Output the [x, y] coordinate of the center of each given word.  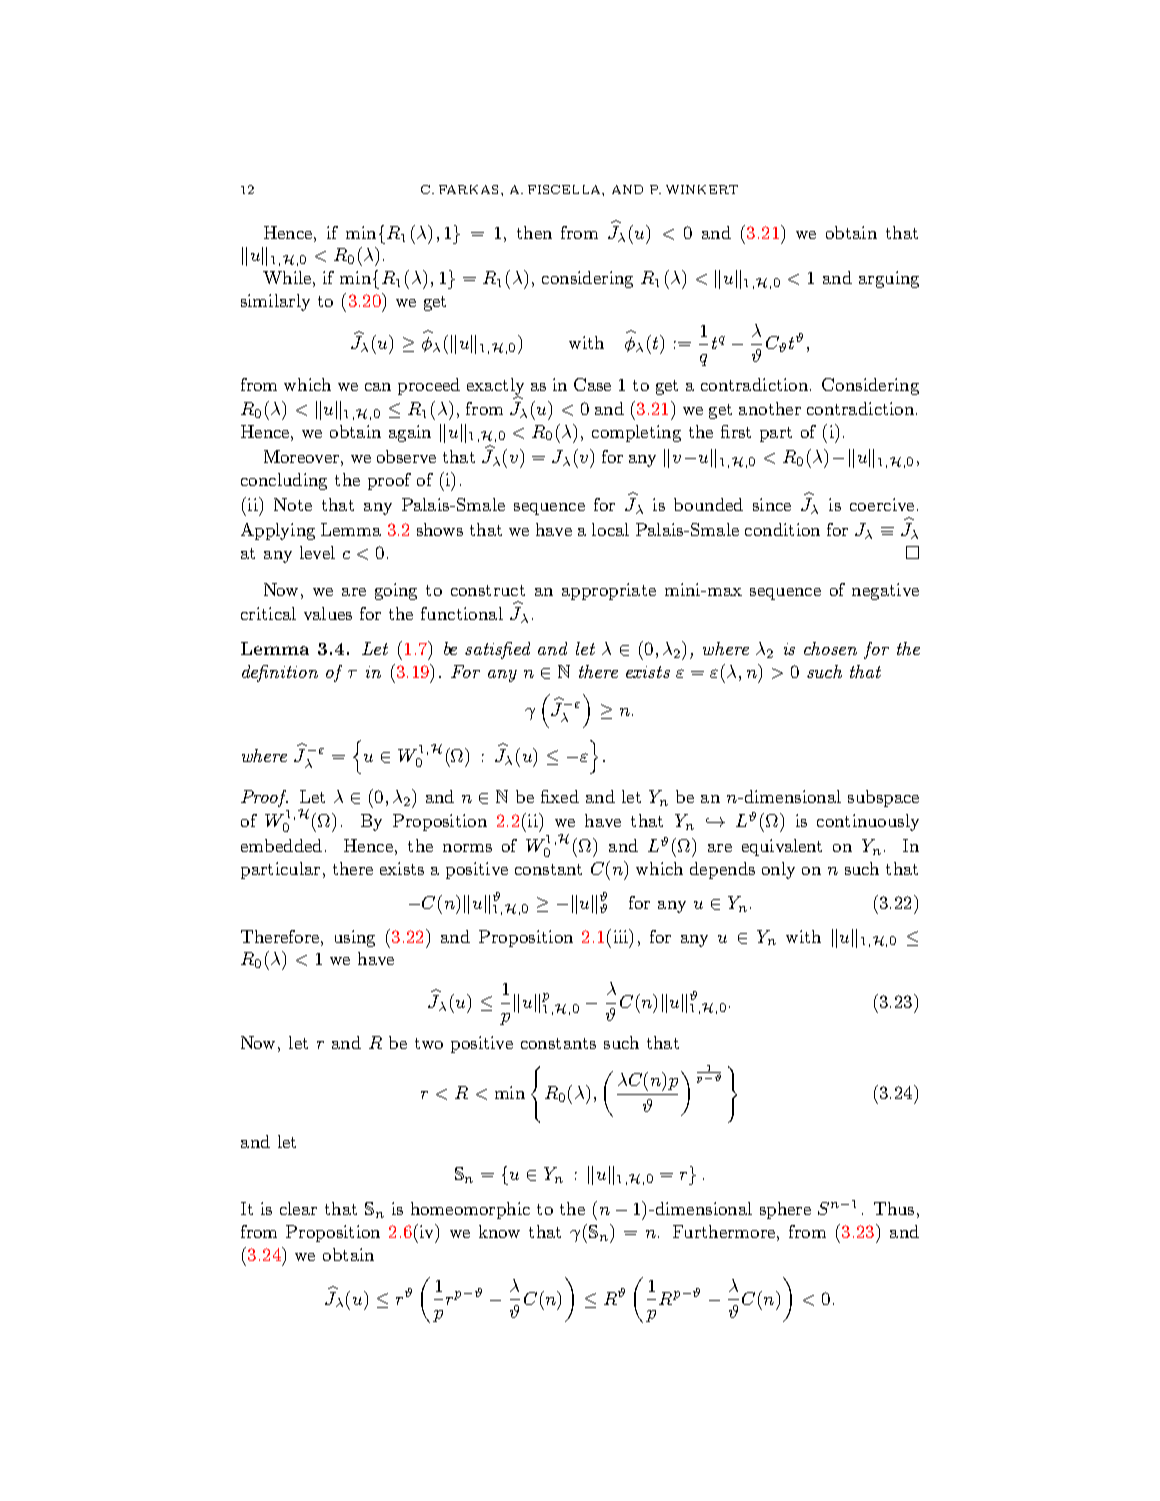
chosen [830, 648]
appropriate [609, 591]
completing [636, 433]
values [328, 613]
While [287, 277]
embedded [281, 845]
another [770, 408]
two [429, 1043]
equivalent [782, 847]
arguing [889, 279]
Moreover [301, 456]
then [534, 232]
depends [722, 870]
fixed [560, 796]
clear [298, 1208]
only [778, 870]
